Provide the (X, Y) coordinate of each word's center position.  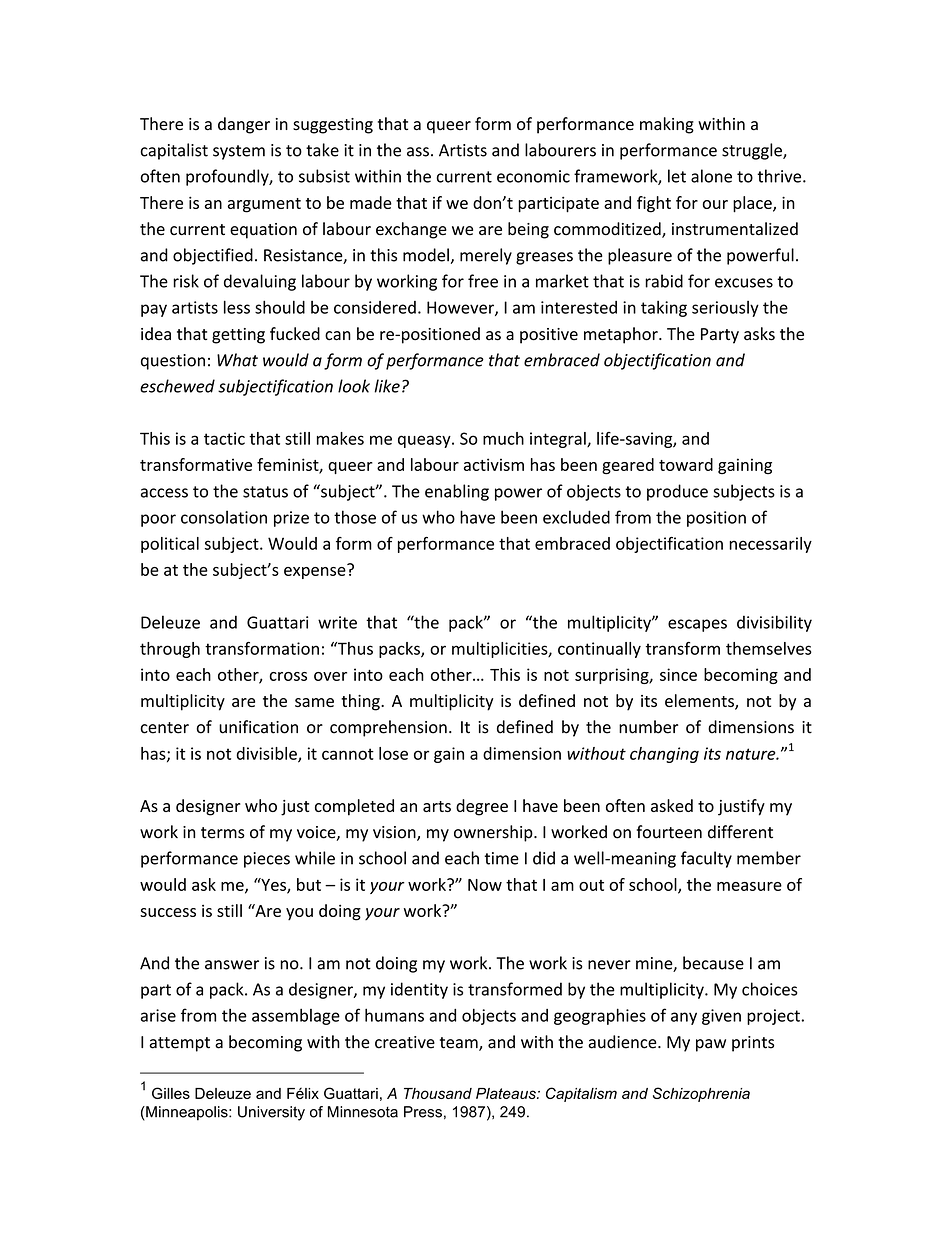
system (239, 152)
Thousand (438, 1093)
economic (533, 176)
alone (711, 176)
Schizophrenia (701, 1094)
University (271, 1113)
